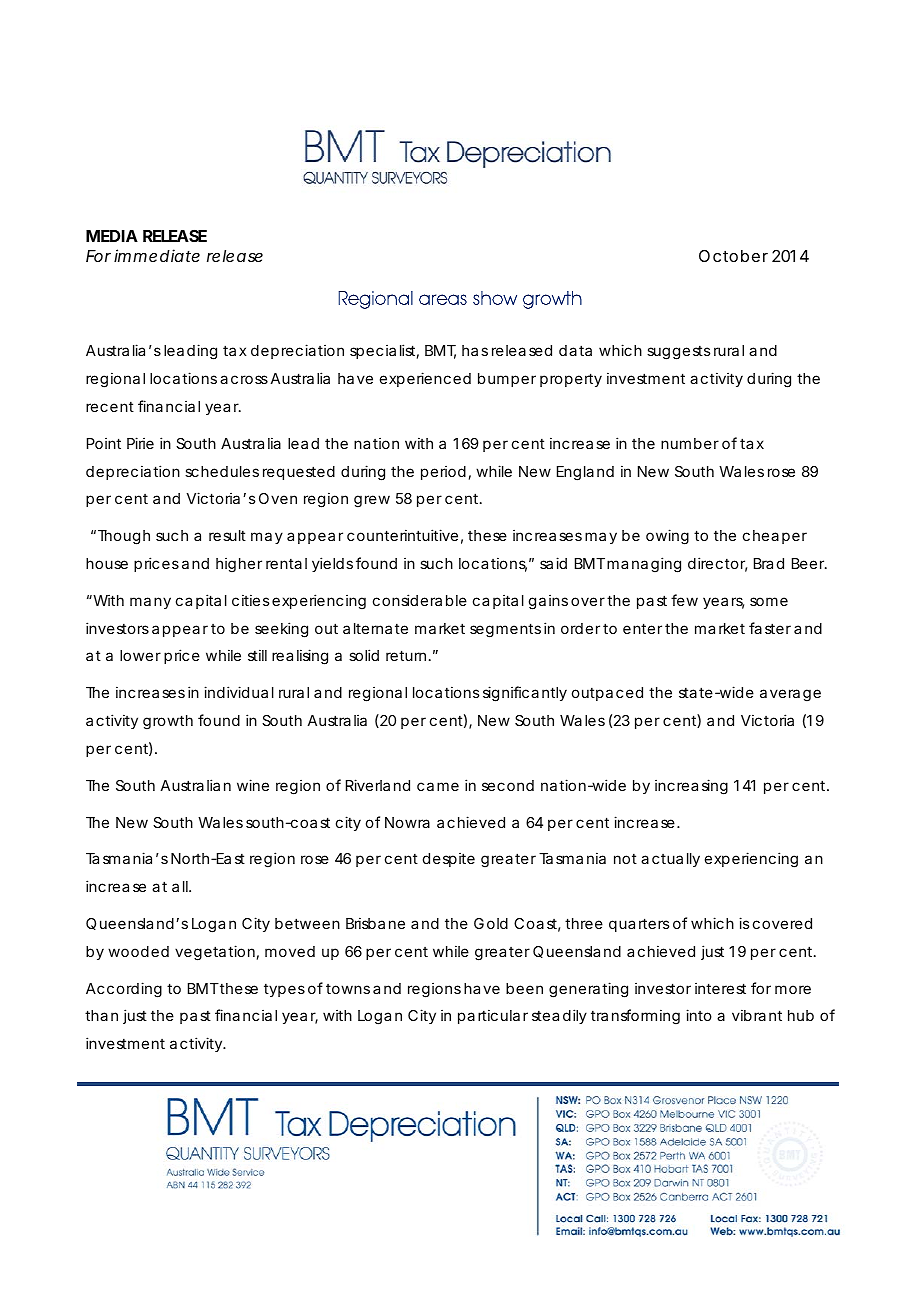  What do you see at coordinates (438, 786) in the page?
I see `came` at bounding box center [438, 786].
